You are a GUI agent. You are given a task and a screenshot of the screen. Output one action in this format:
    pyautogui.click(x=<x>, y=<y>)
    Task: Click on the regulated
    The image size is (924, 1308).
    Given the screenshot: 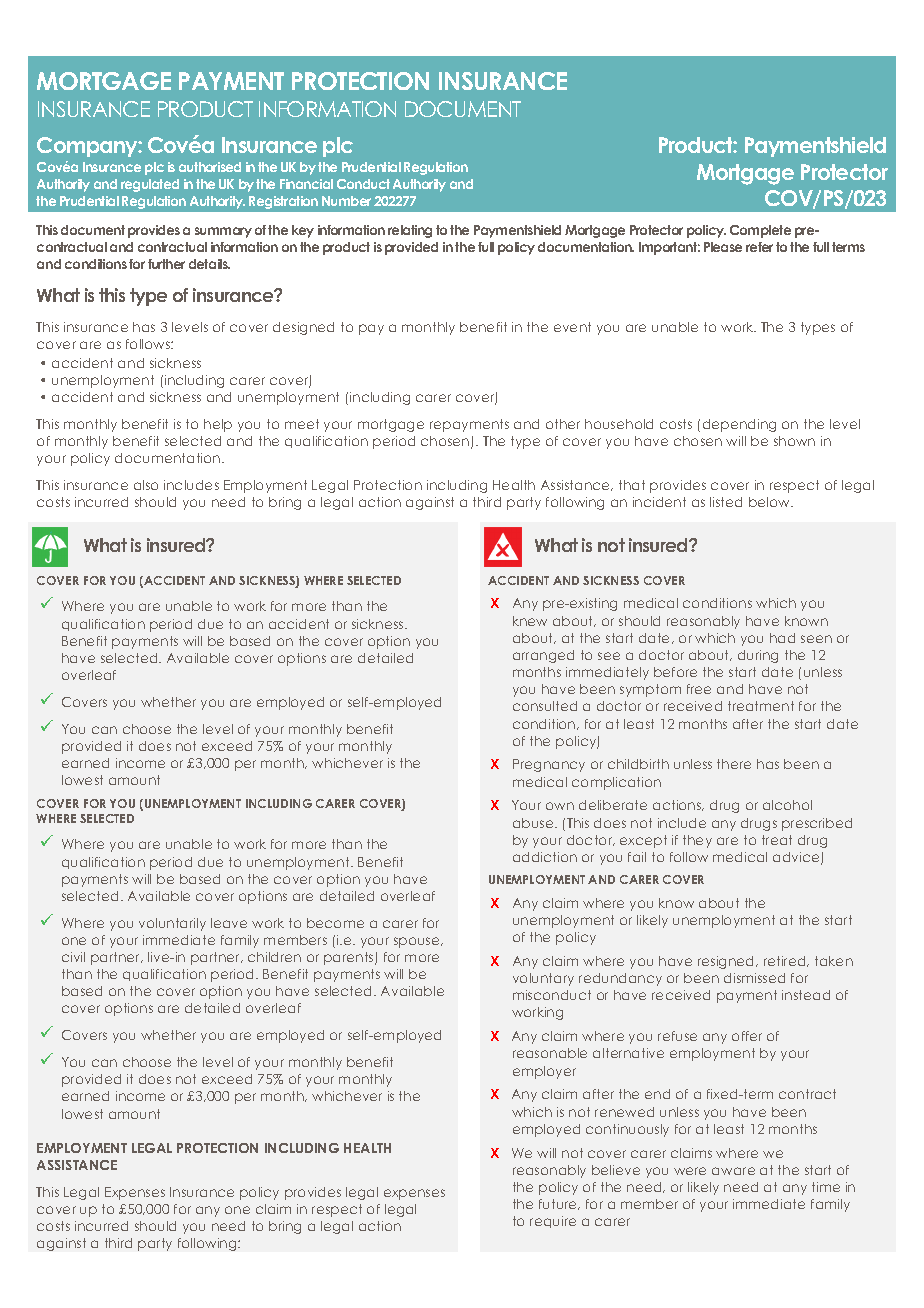 What is the action you would take?
    pyautogui.click(x=150, y=185)
